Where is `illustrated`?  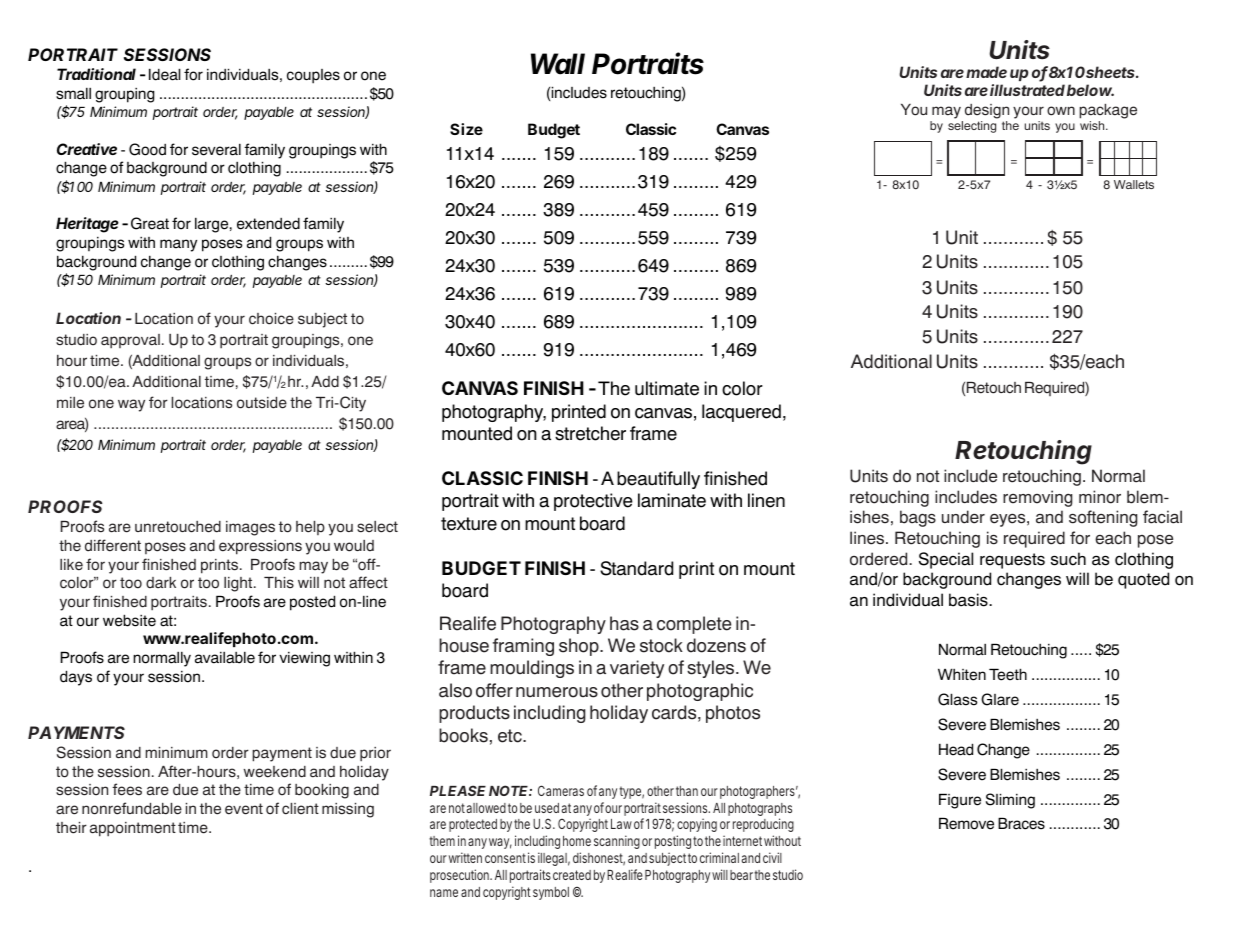
illustrated is located at coordinates (1027, 90).
